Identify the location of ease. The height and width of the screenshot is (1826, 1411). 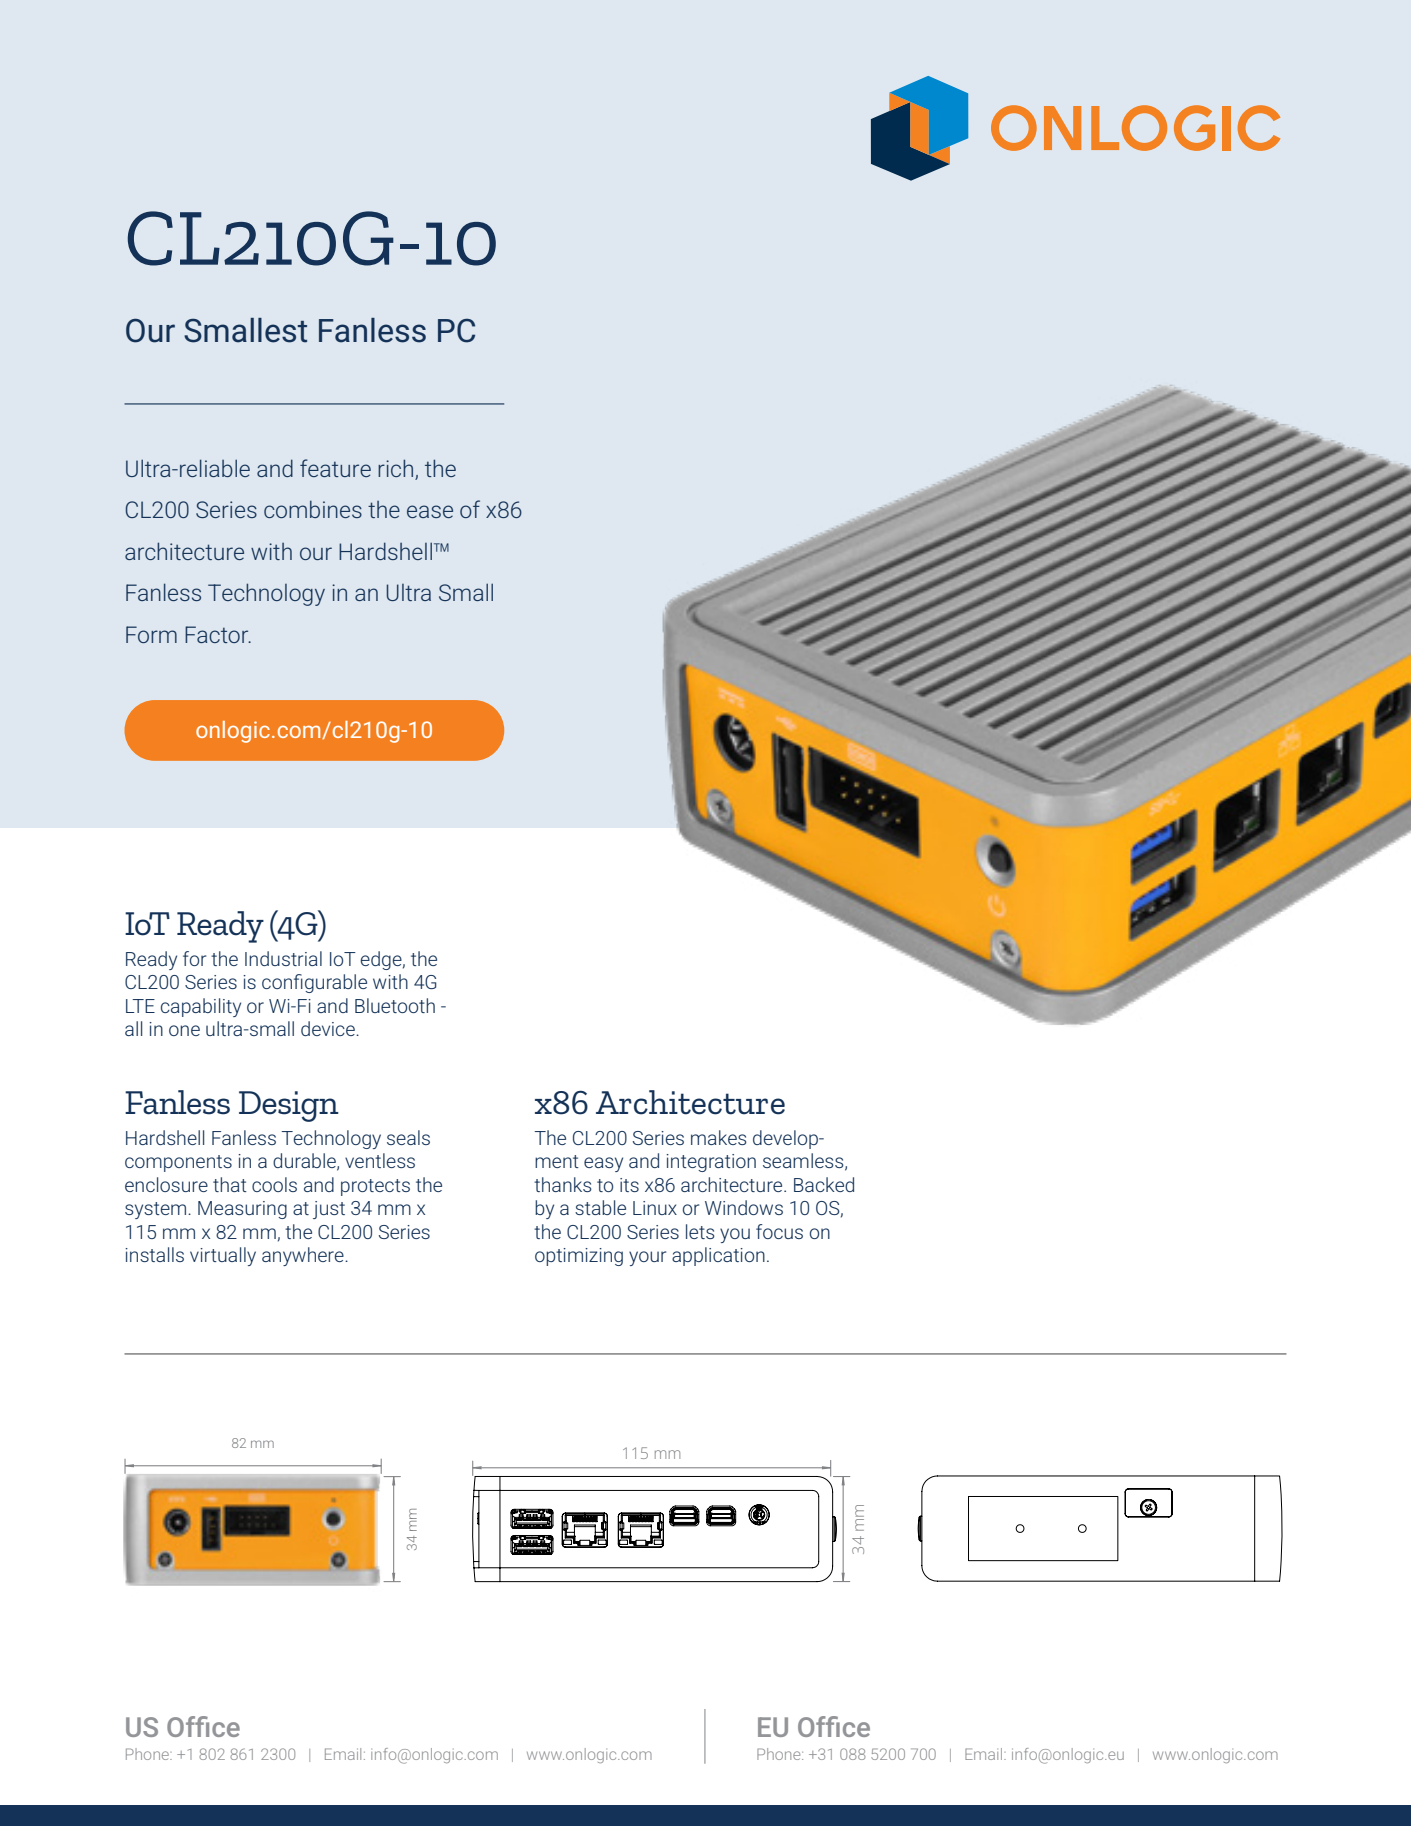
(430, 511).
